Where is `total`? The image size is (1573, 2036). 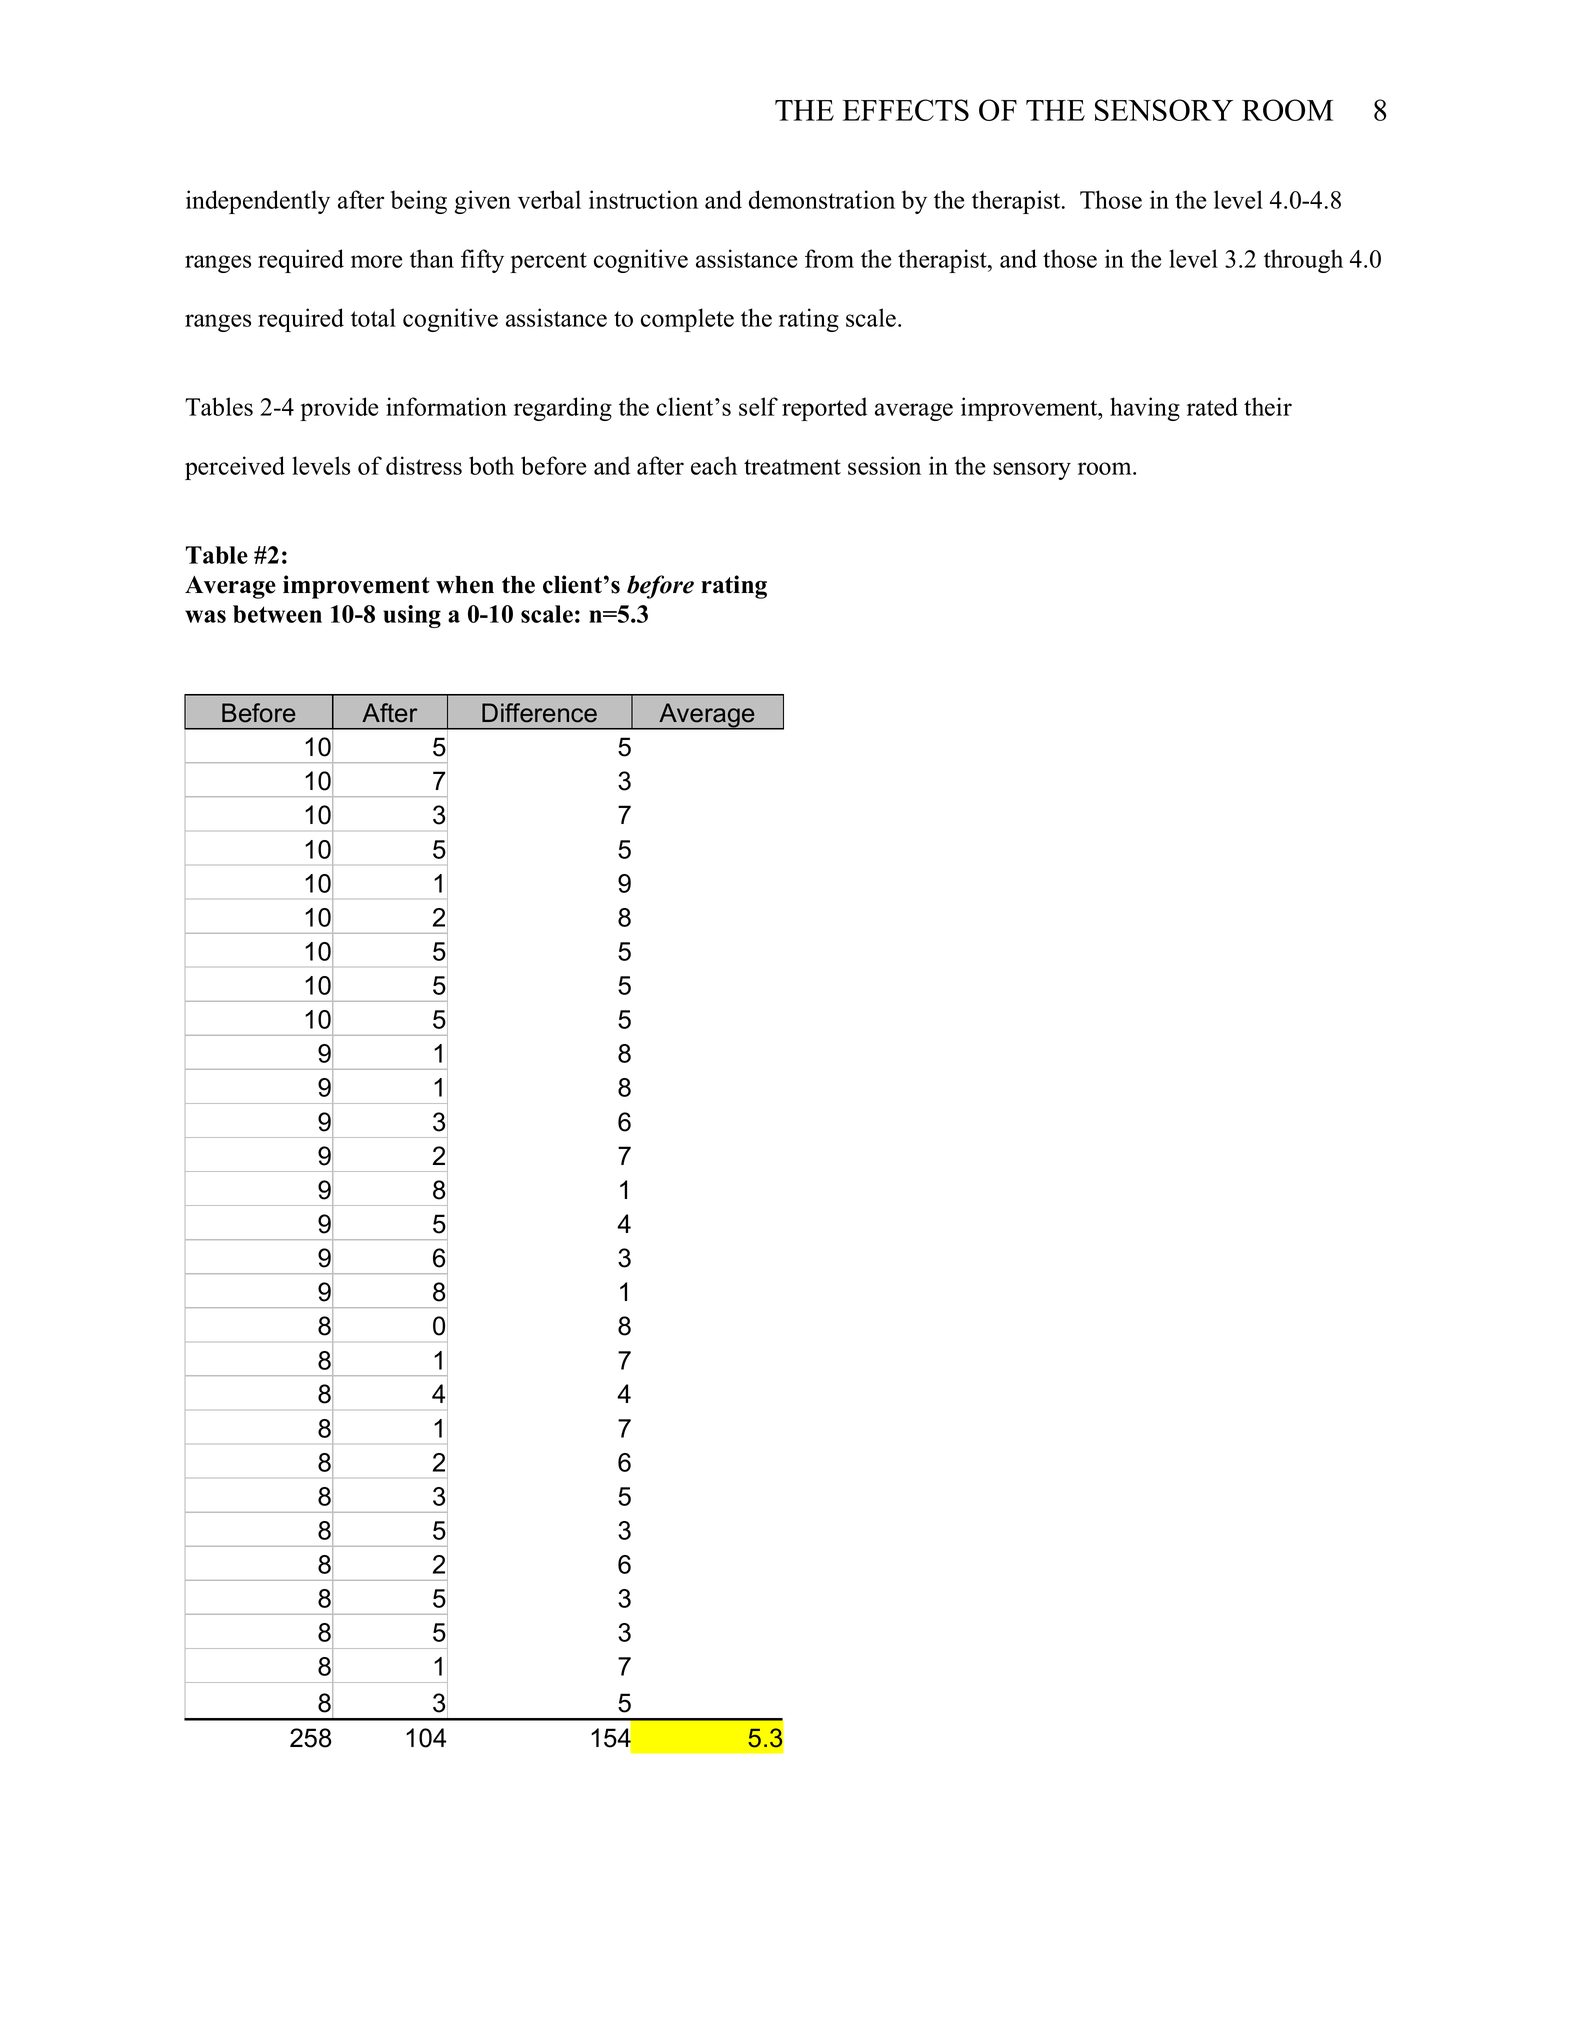 total is located at coordinates (373, 317).
